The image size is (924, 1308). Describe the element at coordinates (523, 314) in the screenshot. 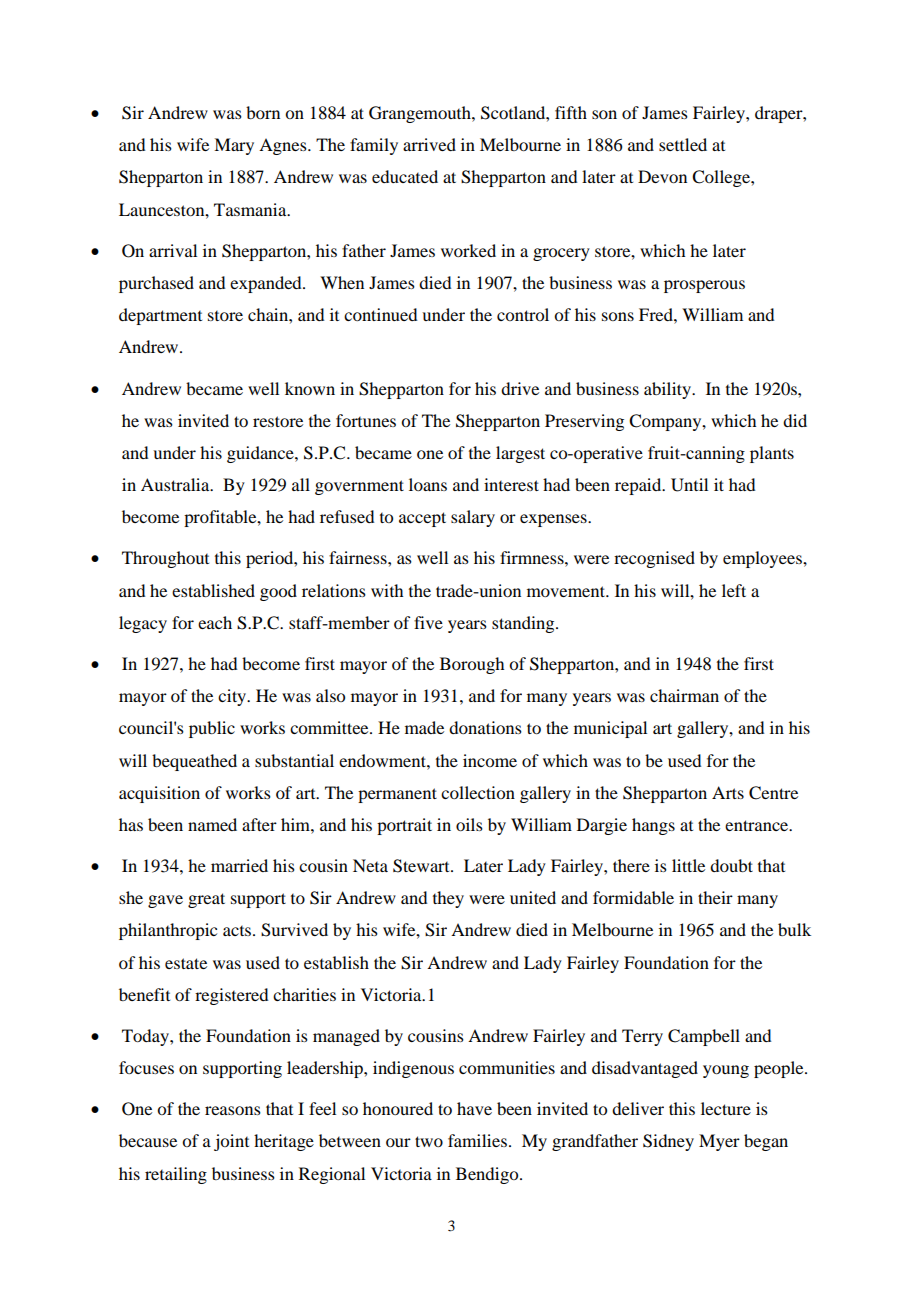

I see `control` at that location.
